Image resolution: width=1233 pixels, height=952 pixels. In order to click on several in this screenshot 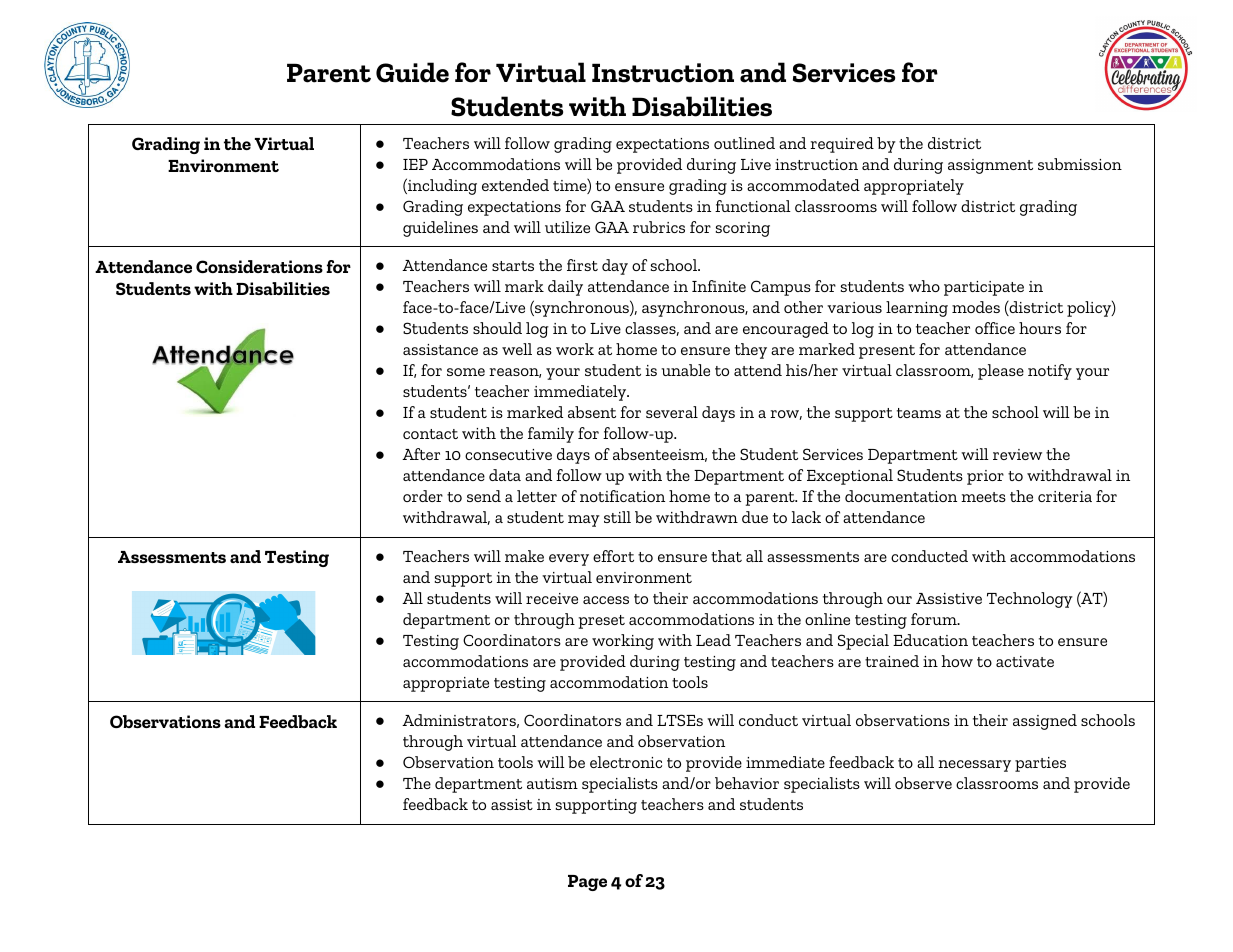, I will do `click(672, 412)`.
